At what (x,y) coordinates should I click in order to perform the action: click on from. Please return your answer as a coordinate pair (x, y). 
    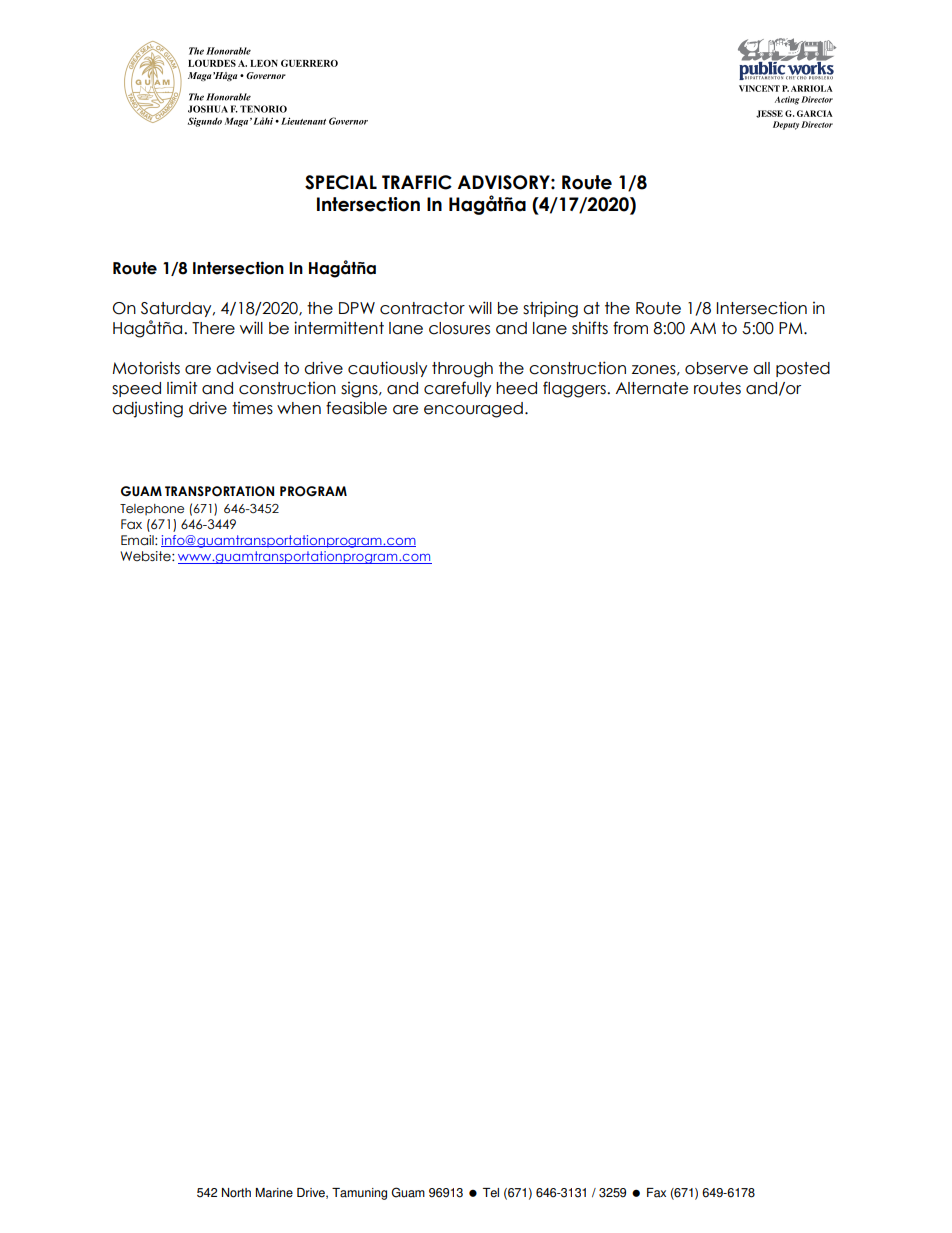
    Looking at the image, I should click on (630, 328).
